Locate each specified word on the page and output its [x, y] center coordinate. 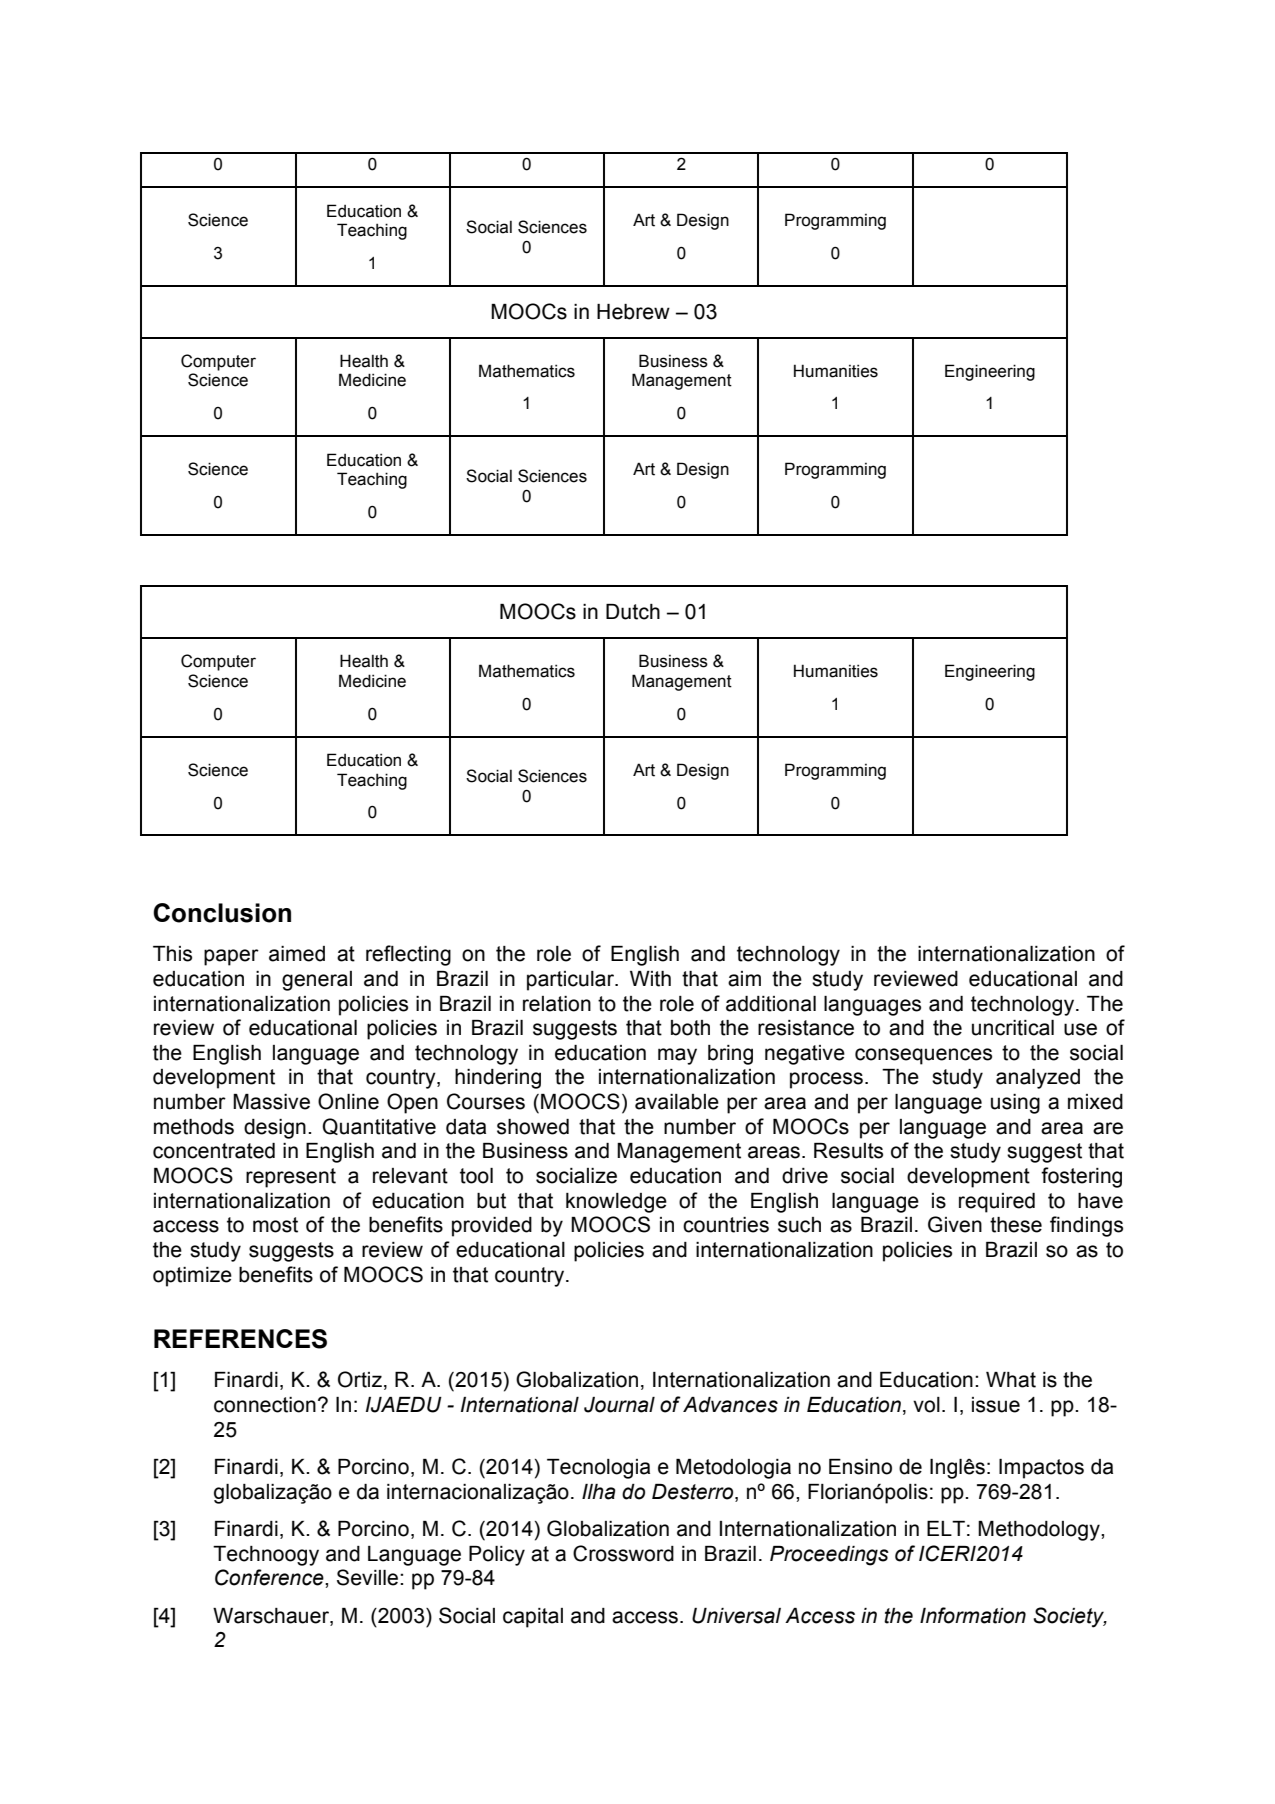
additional [771, 1004]
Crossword [623, 1553]
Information [973, 1615]
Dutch [633, 612]
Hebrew [633, 312]
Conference [270, 1577]
